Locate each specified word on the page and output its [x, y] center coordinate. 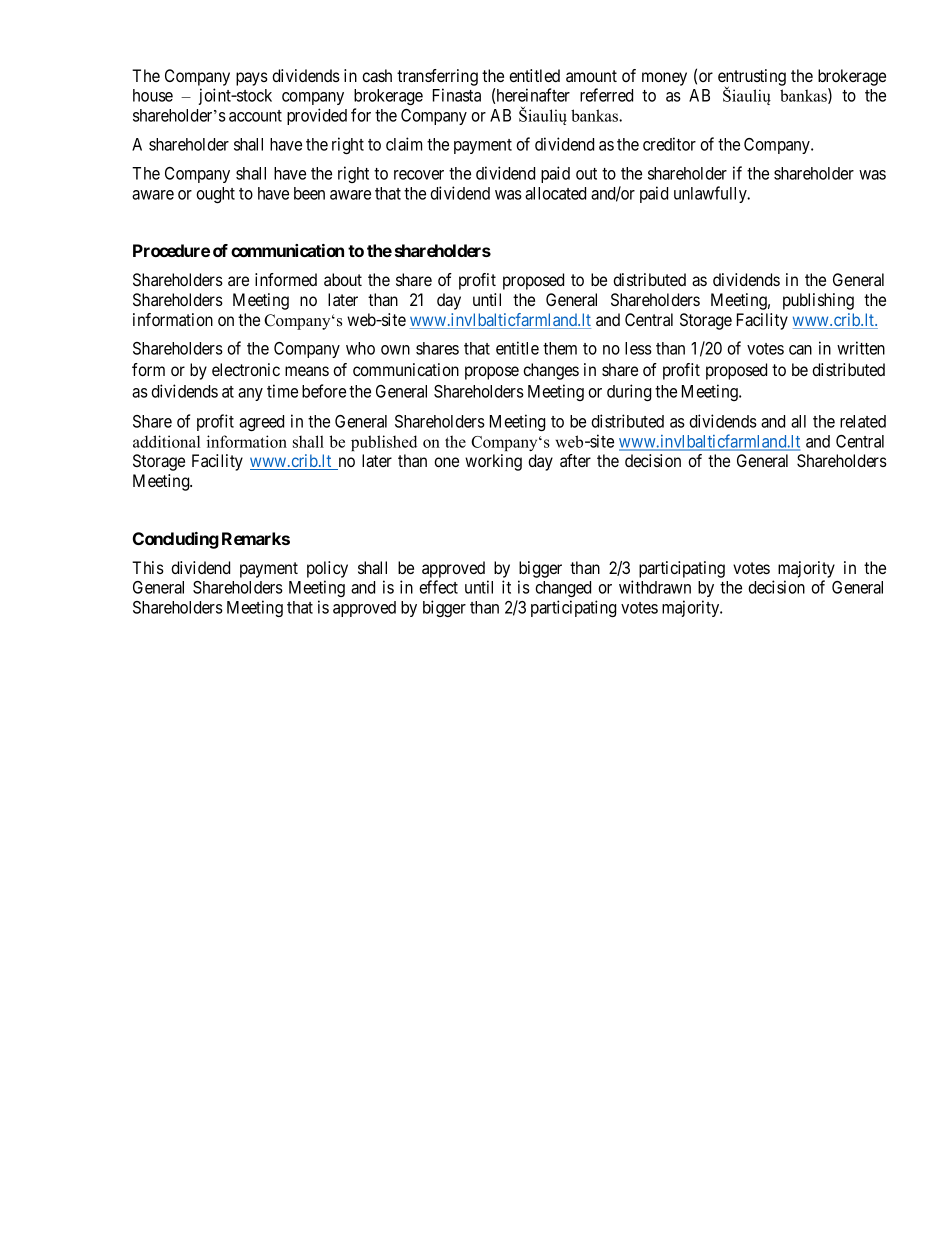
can [800, 350]
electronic [246, 369]
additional [166, 441]
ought [215, 195]
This [148, 567]
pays [252, 79]
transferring [437, 77]
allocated [555, 193]
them [560, 348]
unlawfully [711, 194]
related [863, 421]
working [493, 462]
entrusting [752, 78]
